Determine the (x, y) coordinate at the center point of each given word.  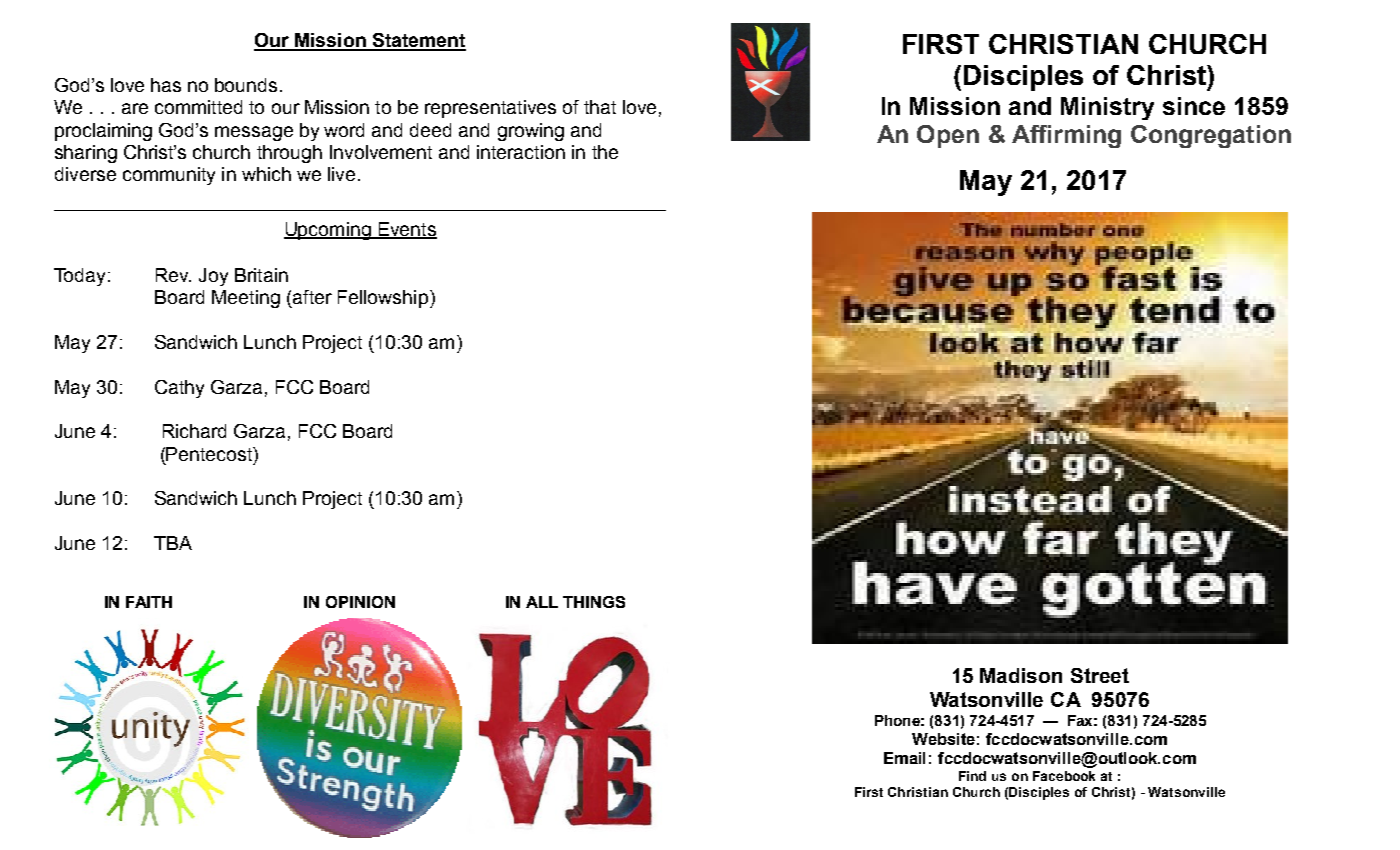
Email (904, 758)
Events (406, 230)
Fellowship (383, 299)
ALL (542, 602)
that (600, 107)
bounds (246, 85)
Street (1100, 675)
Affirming (1066, 136)
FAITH (149, 602)
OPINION (360, 602)
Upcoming (328, 231)
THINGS (594, 602)
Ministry (1107, 108)
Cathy (179, 389)
